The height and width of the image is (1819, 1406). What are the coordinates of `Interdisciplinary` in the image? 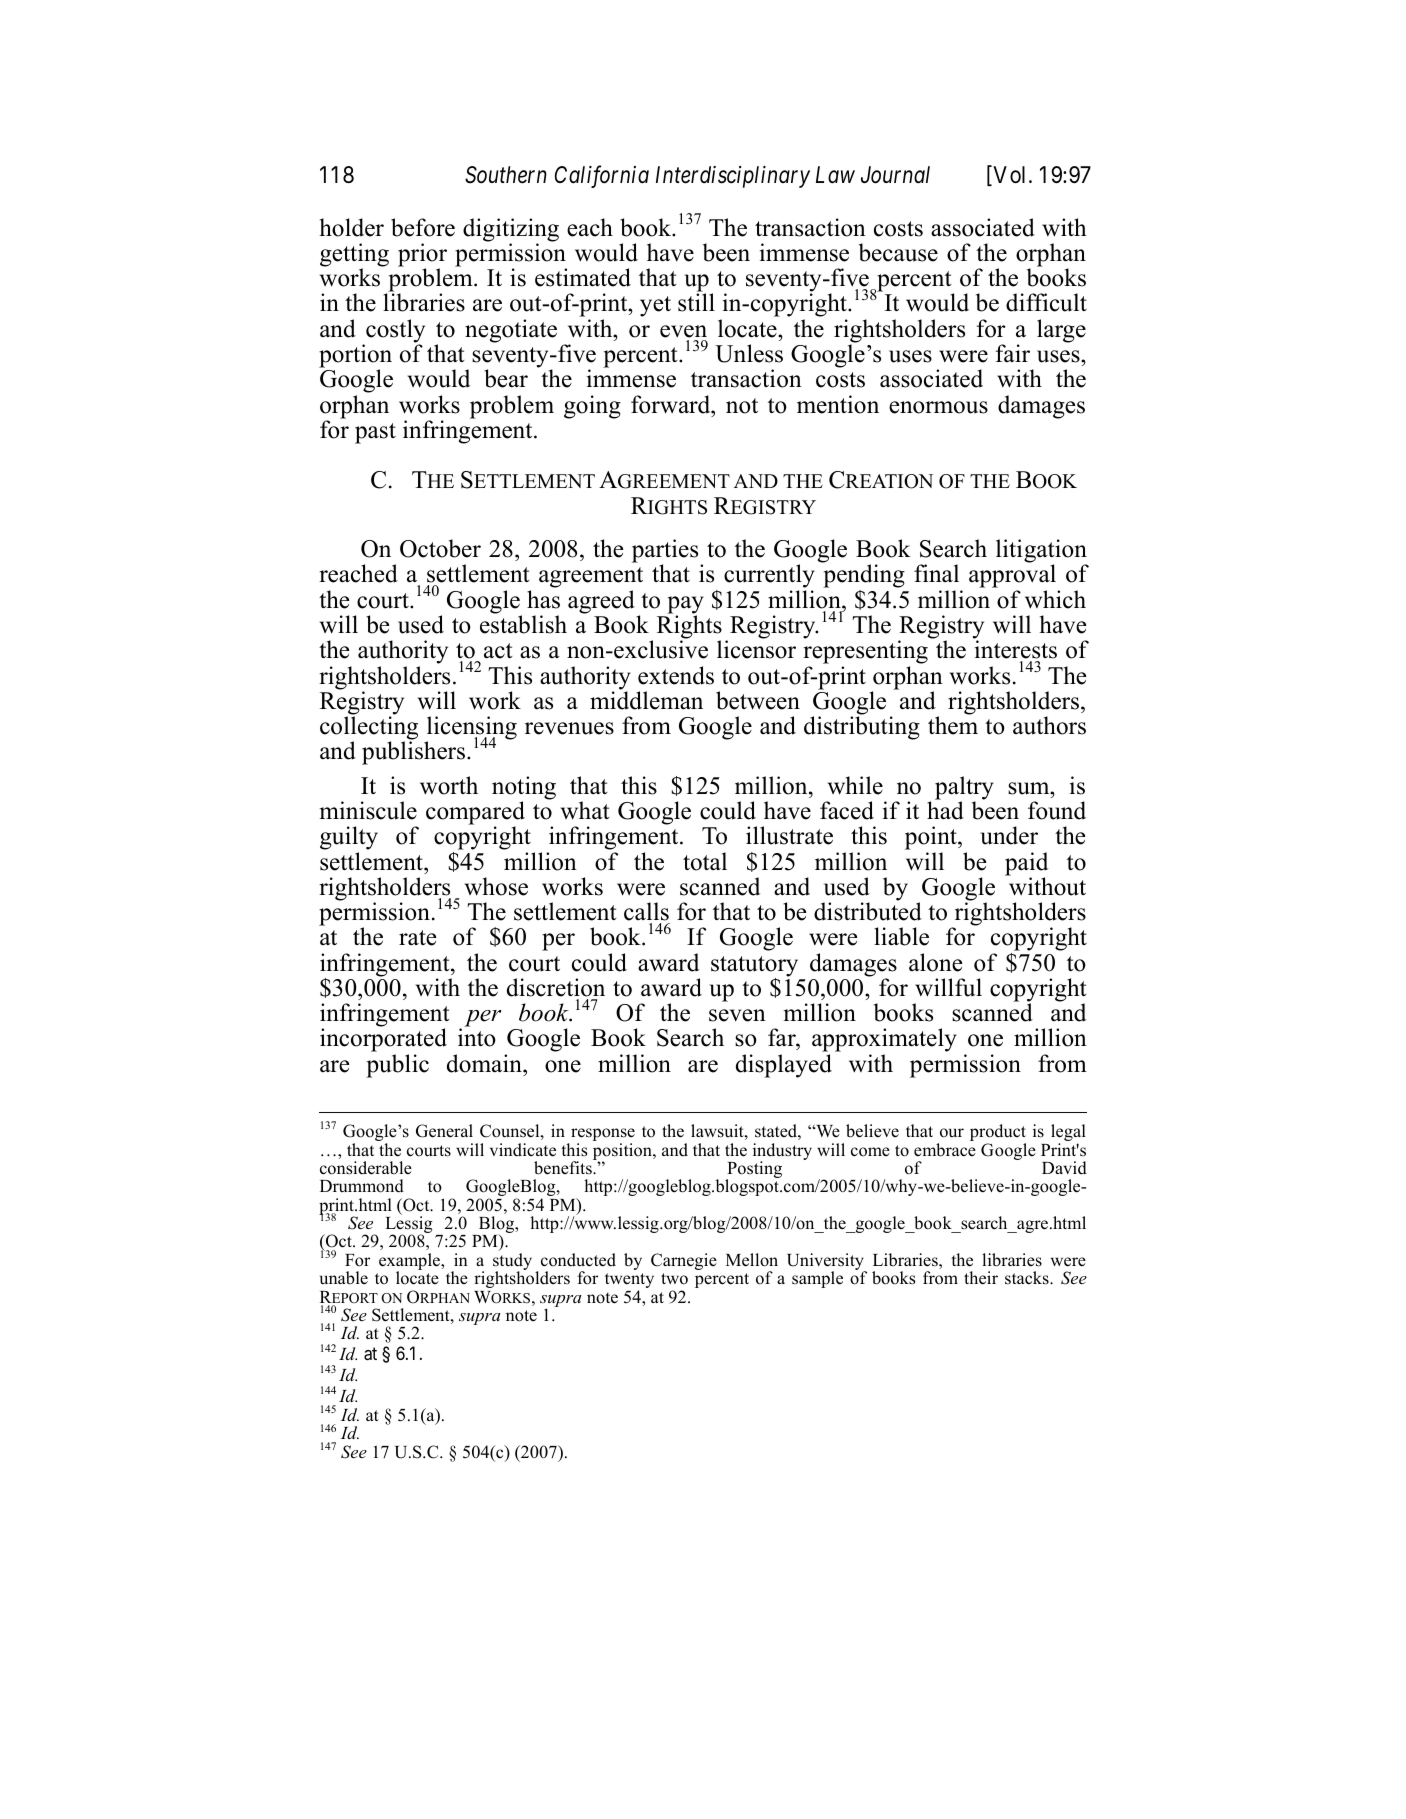 It's located at (733, 177).
